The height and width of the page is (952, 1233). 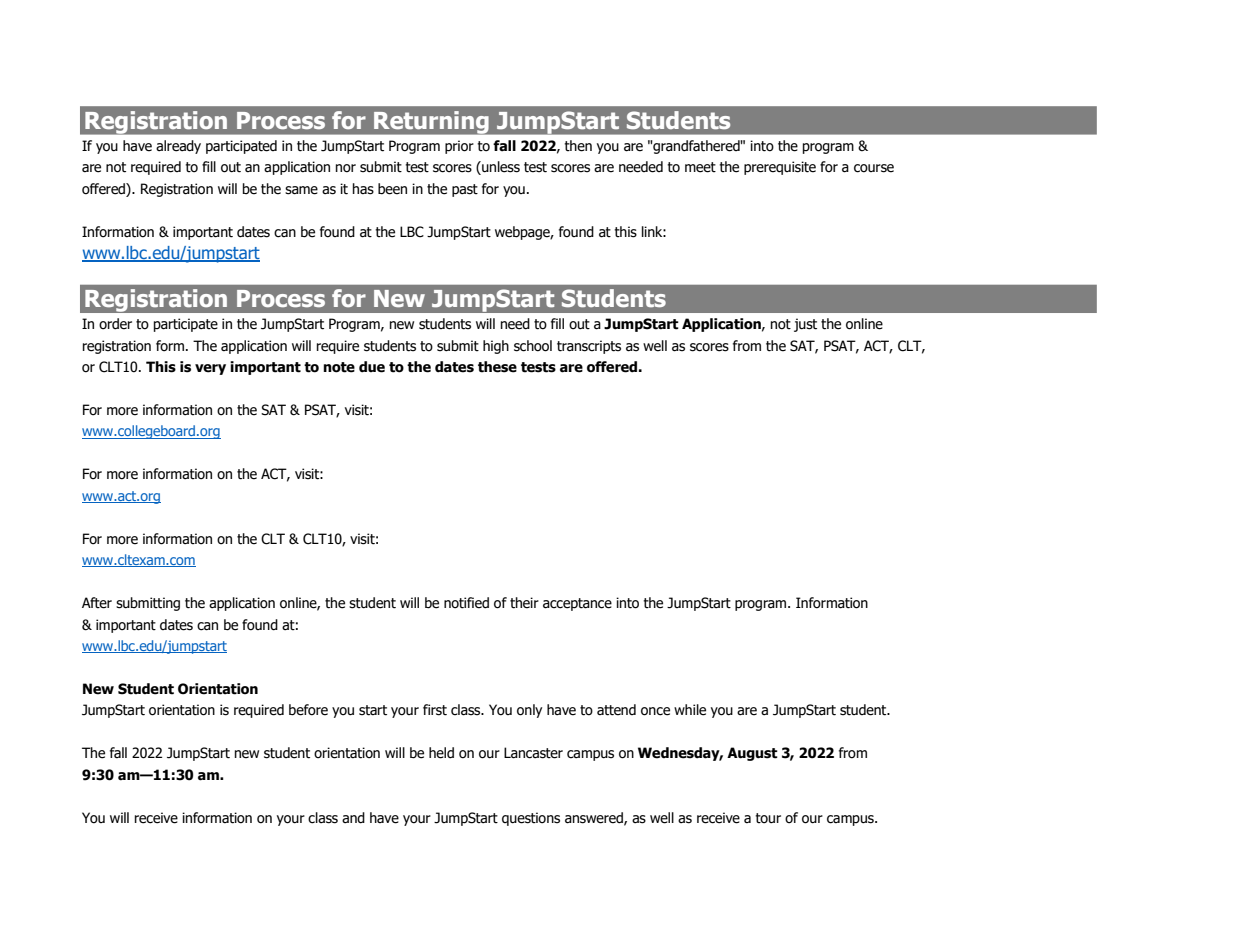 What do you see at coordinates (531, 819) in the page?
I see `questions` at bounding box center [531, 819].
